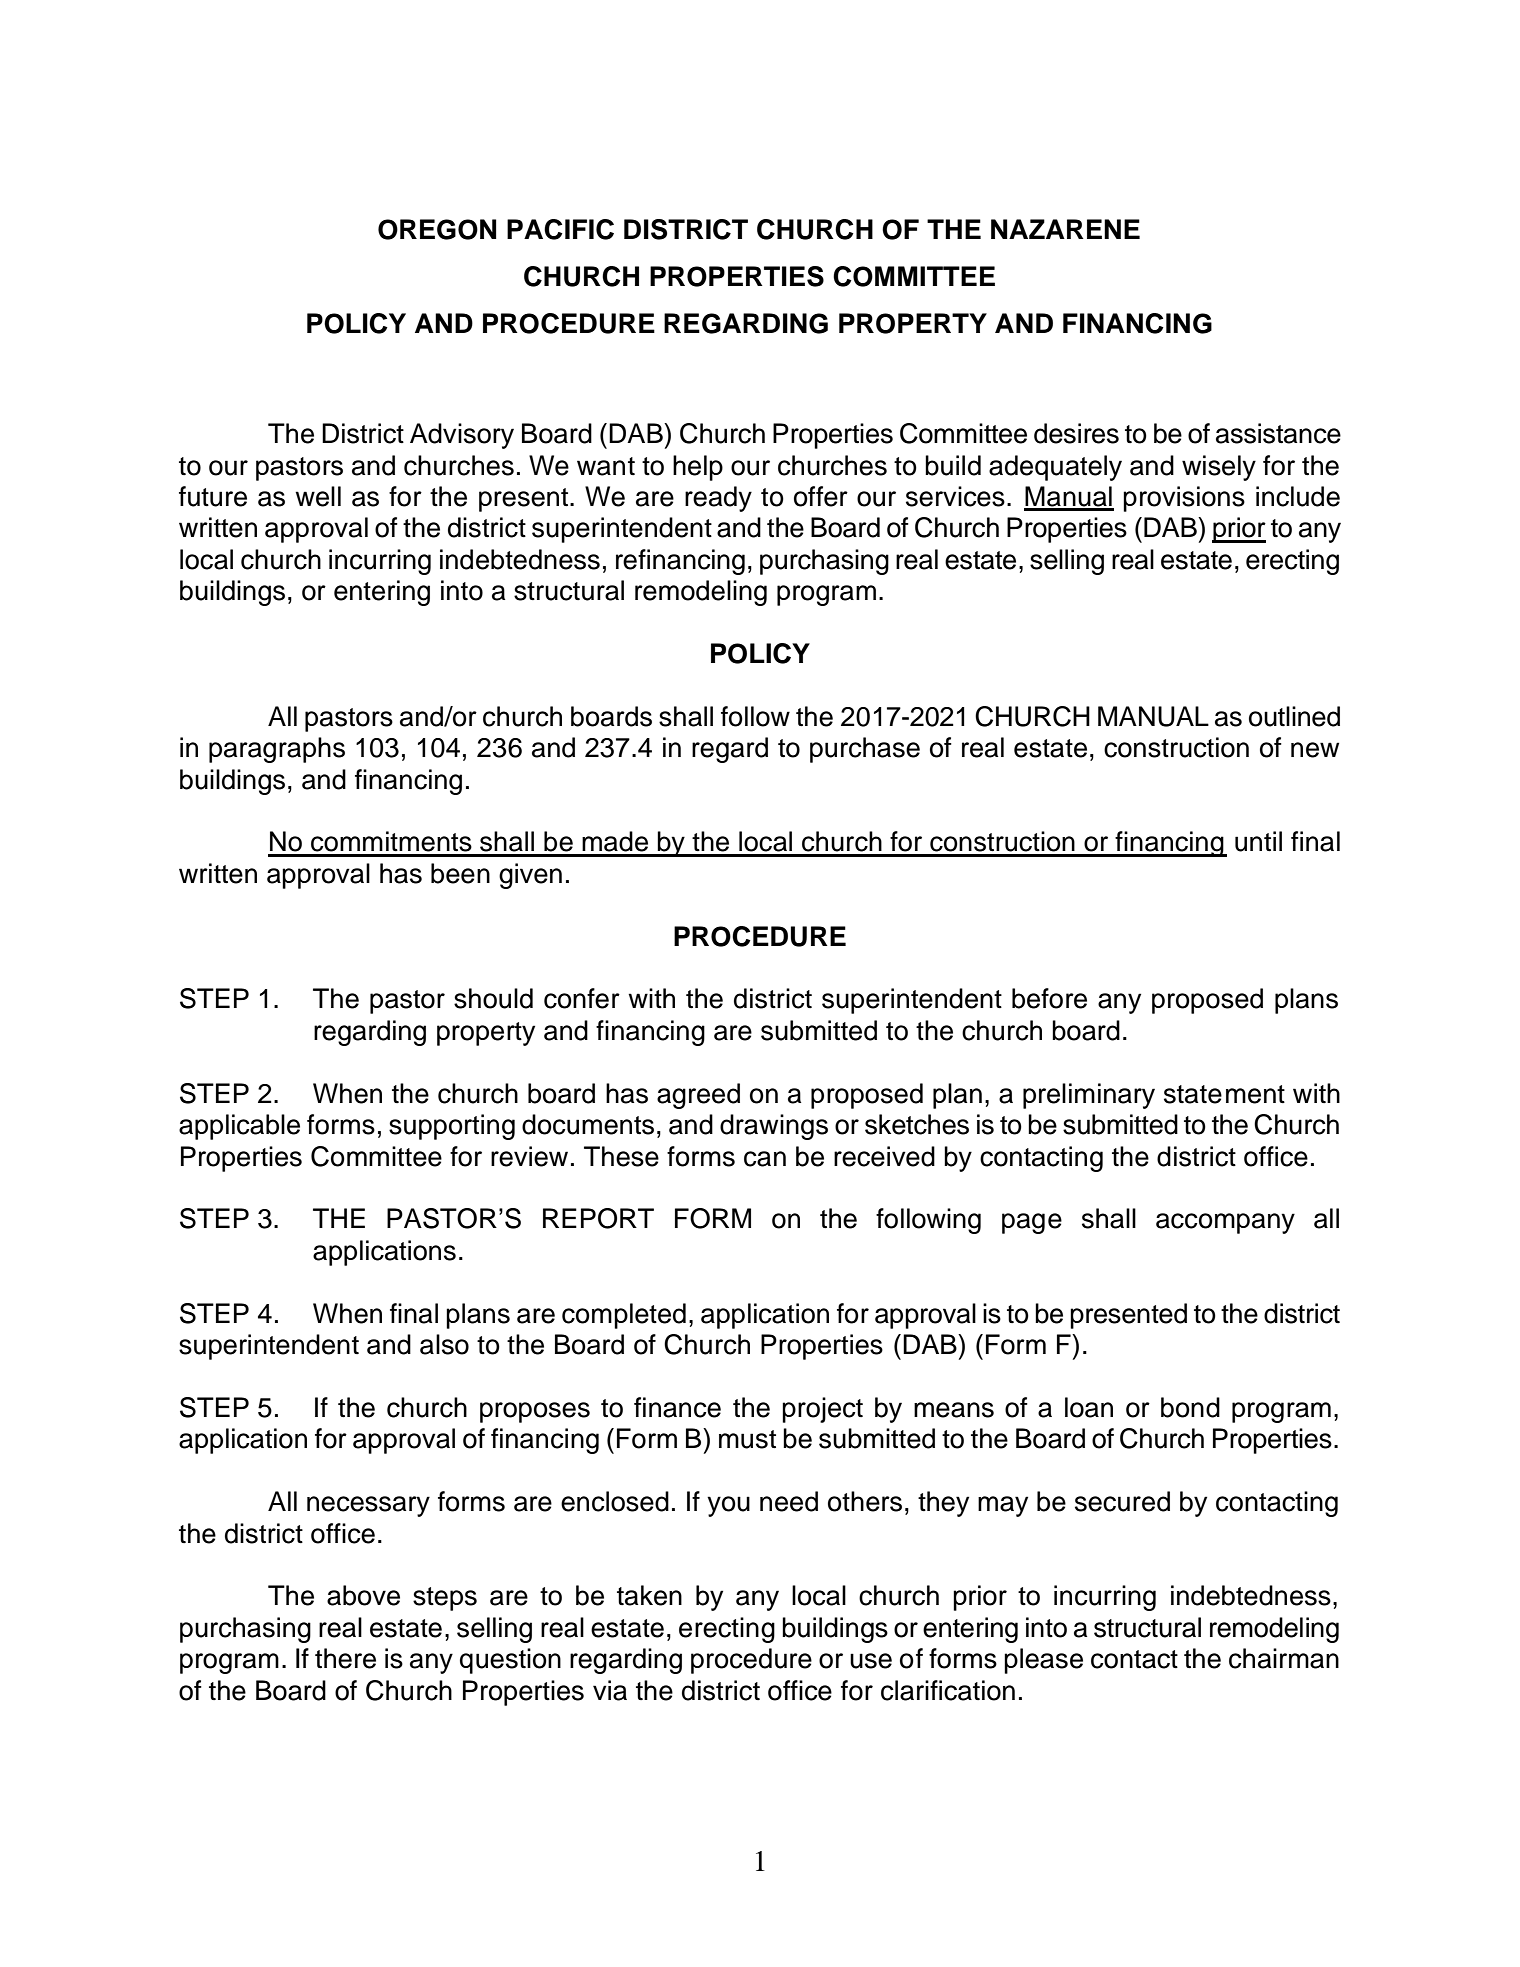  Describe the element at coordinates (277, 750) in the screenshot. I see `paragraphs` at that location.
